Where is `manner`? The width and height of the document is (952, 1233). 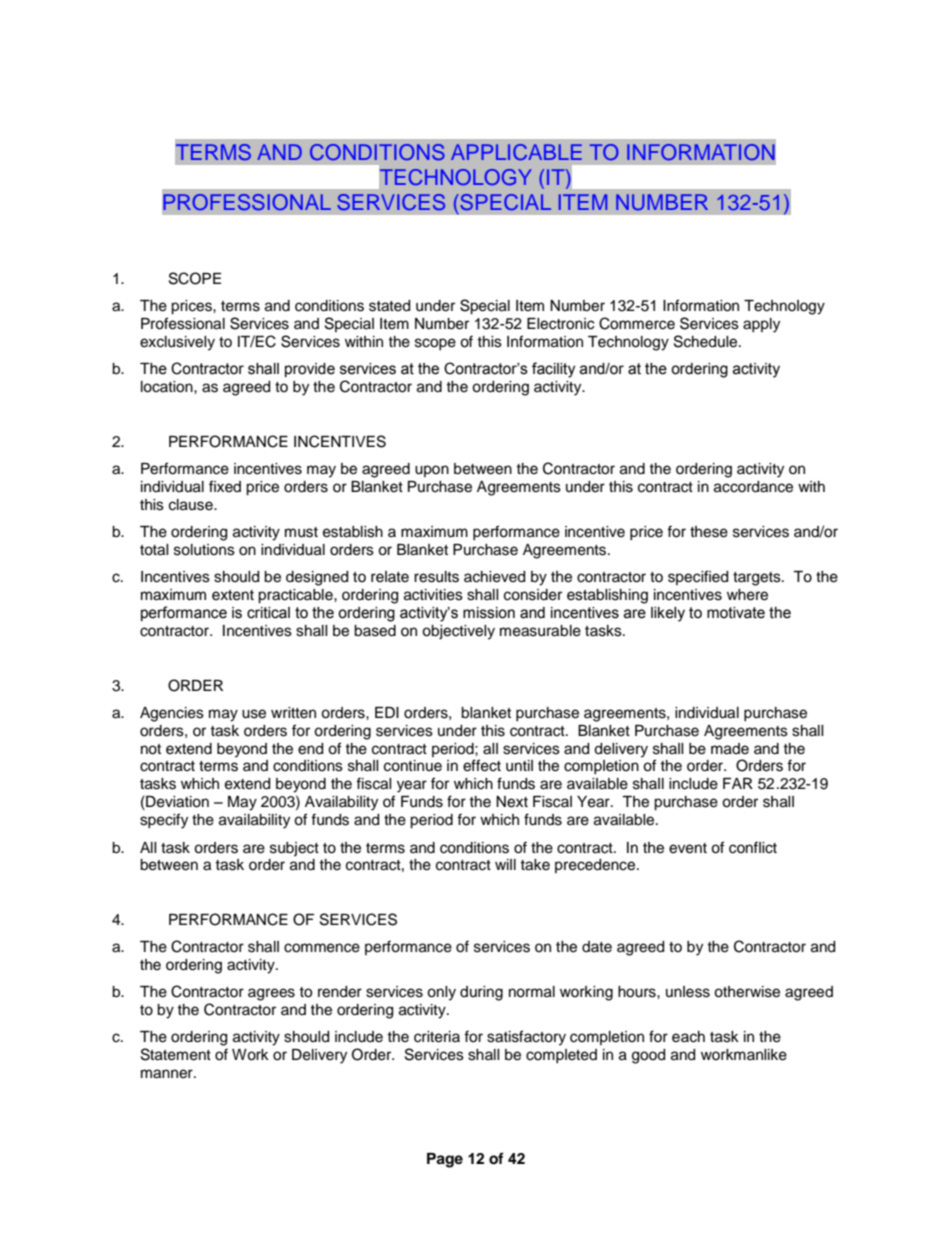
manner is located at coordinates (168, 1074).
